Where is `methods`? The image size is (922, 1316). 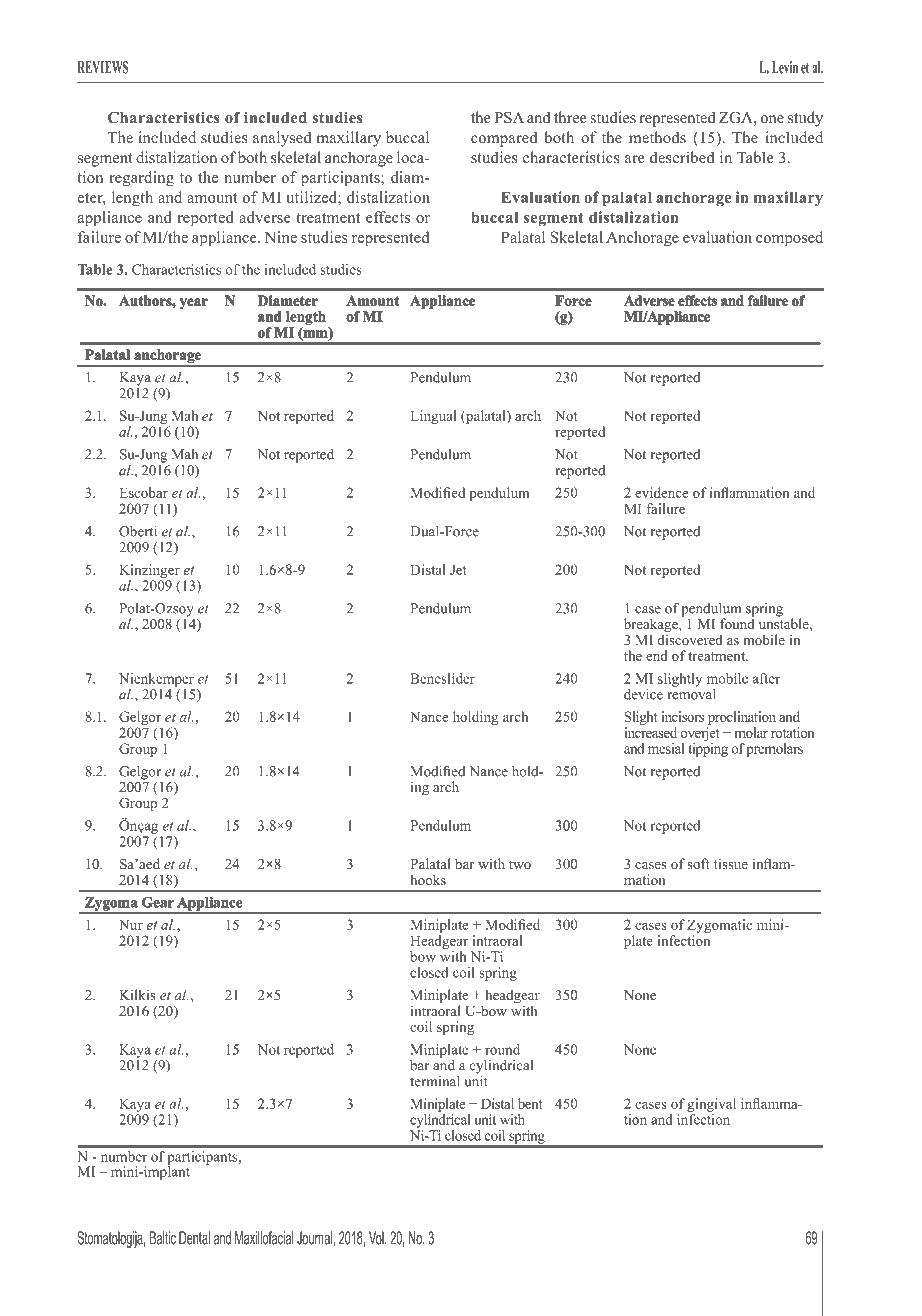 methods is located at coordinates (657, 137).
